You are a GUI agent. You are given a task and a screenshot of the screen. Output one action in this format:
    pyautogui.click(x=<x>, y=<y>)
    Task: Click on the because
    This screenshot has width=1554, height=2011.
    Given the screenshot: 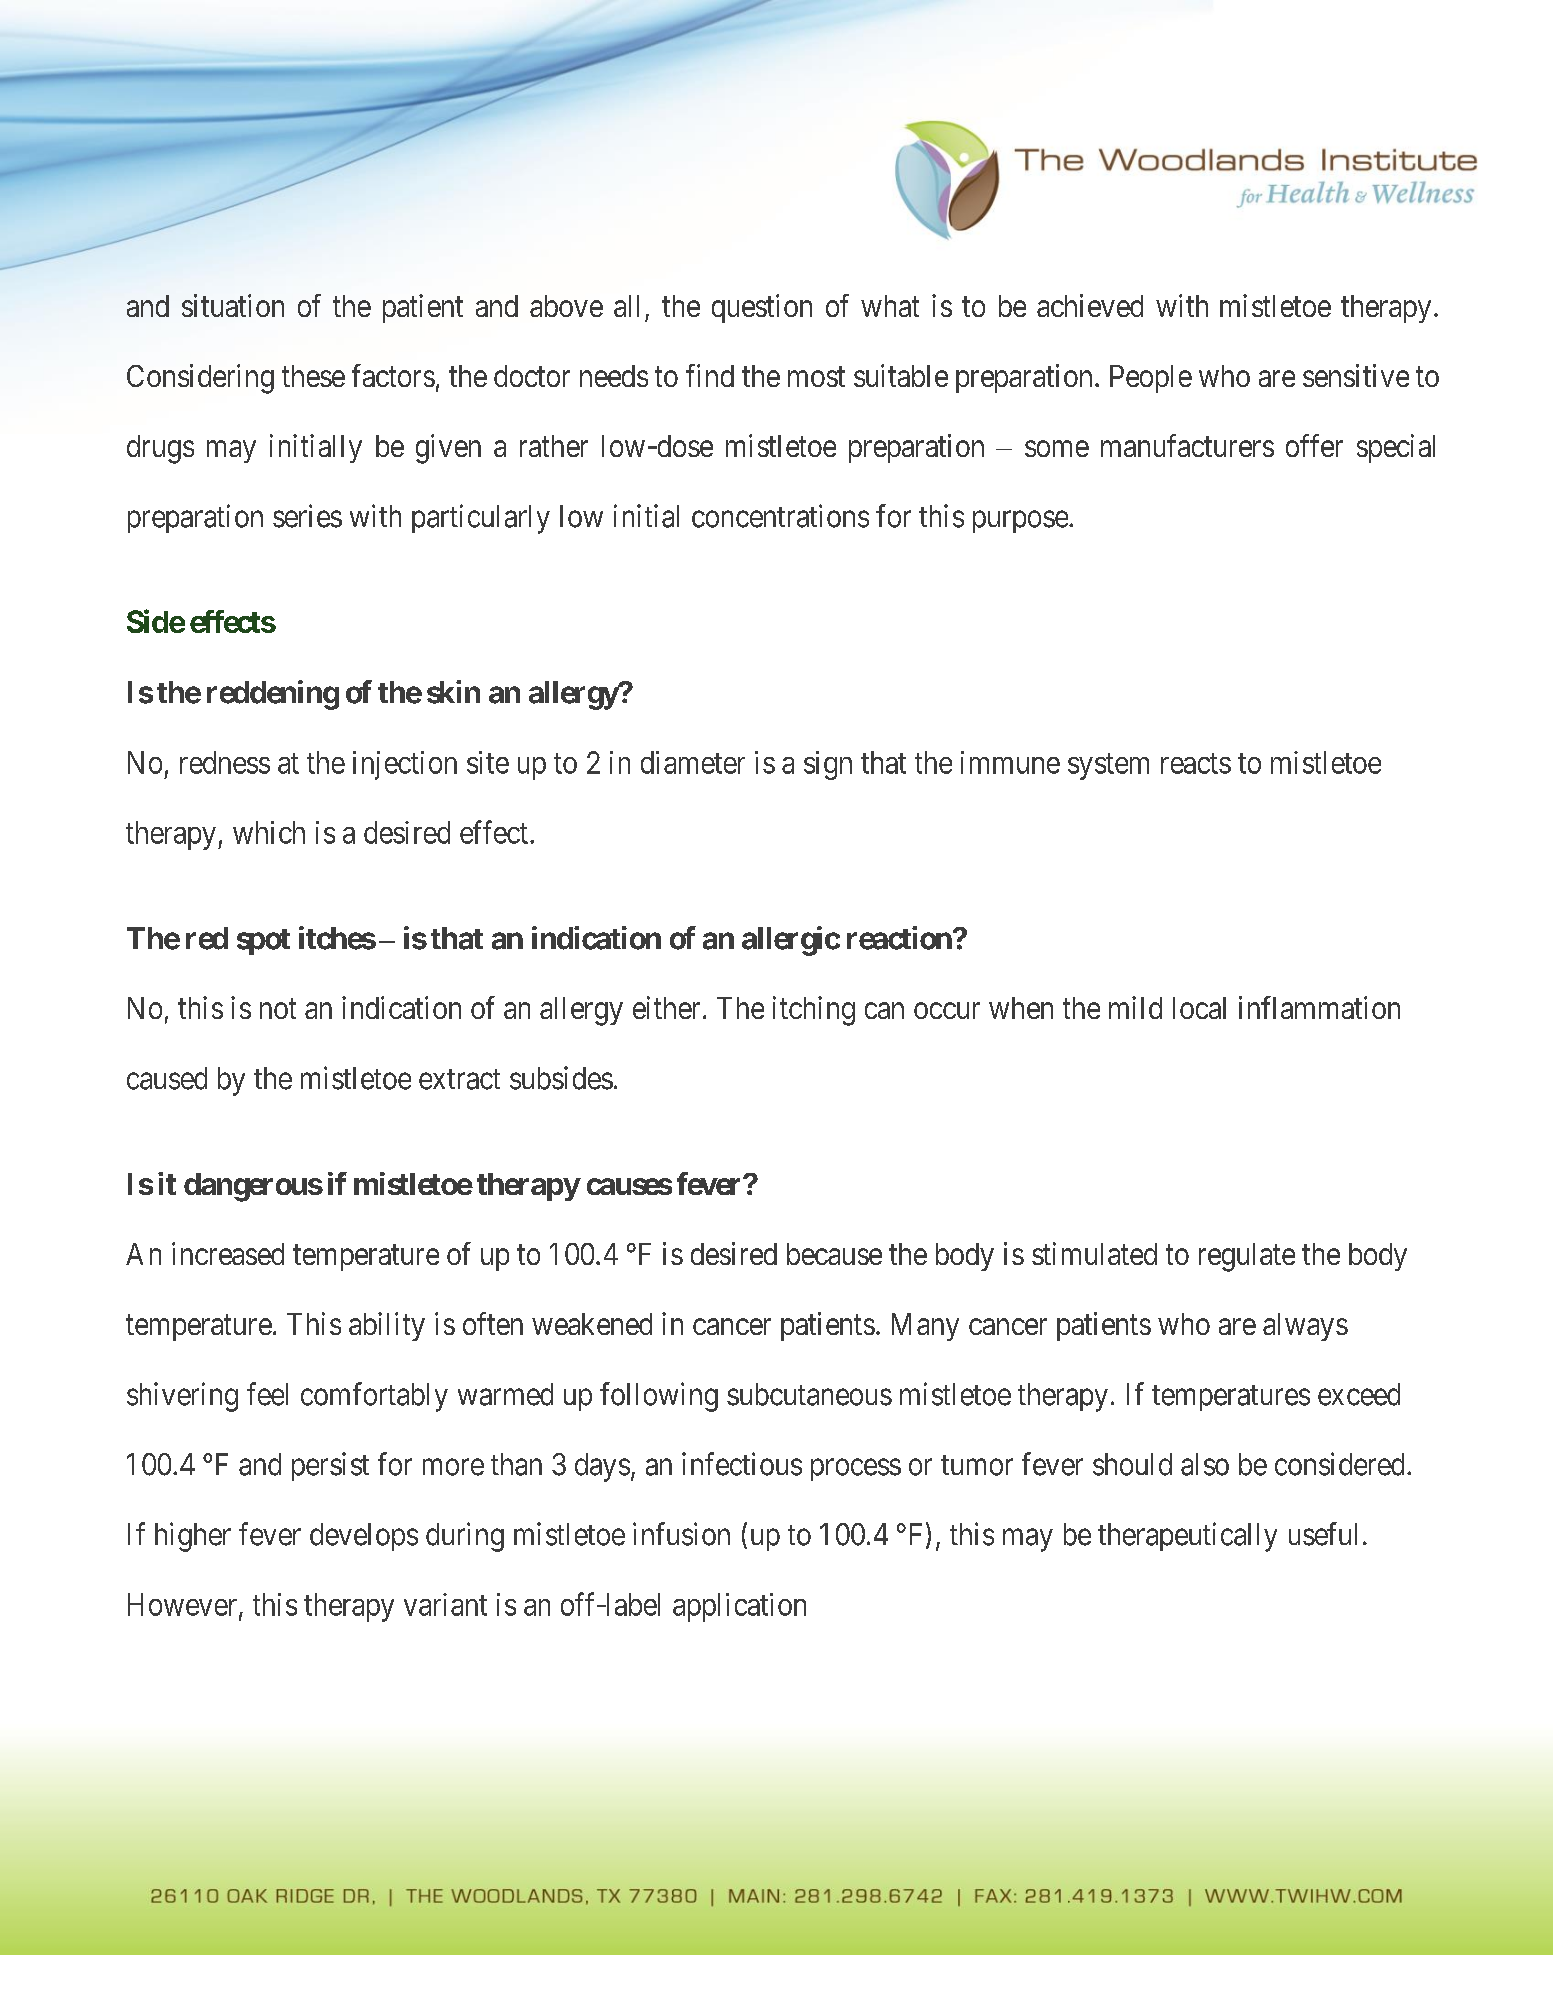 What is the action you would take?
    pyautogui.click(x=834, y=1254)
